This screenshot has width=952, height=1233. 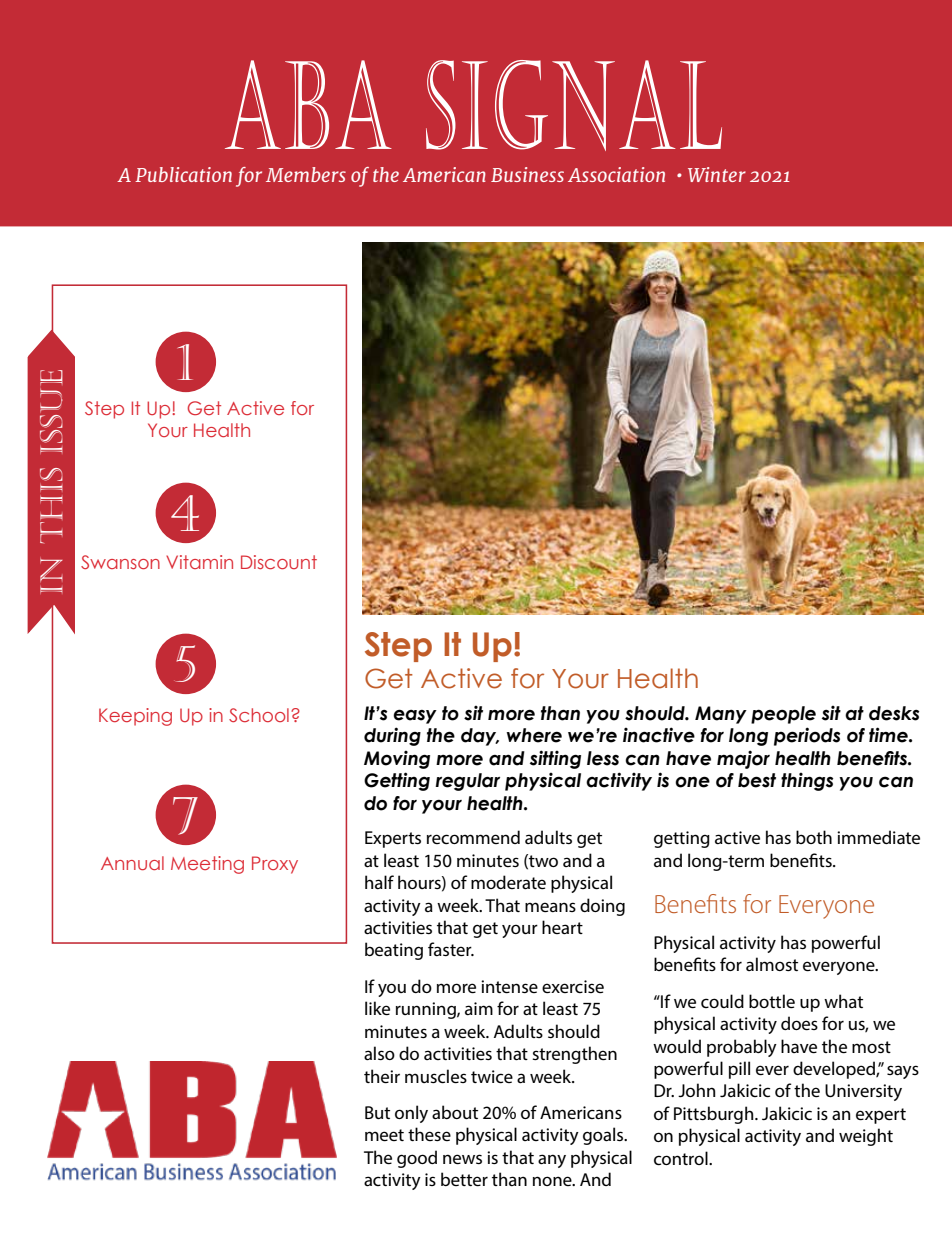 What do you see at coordinates (508, 882) in the screenshot?
I see `moderate` at bounding box center [508, 882].
